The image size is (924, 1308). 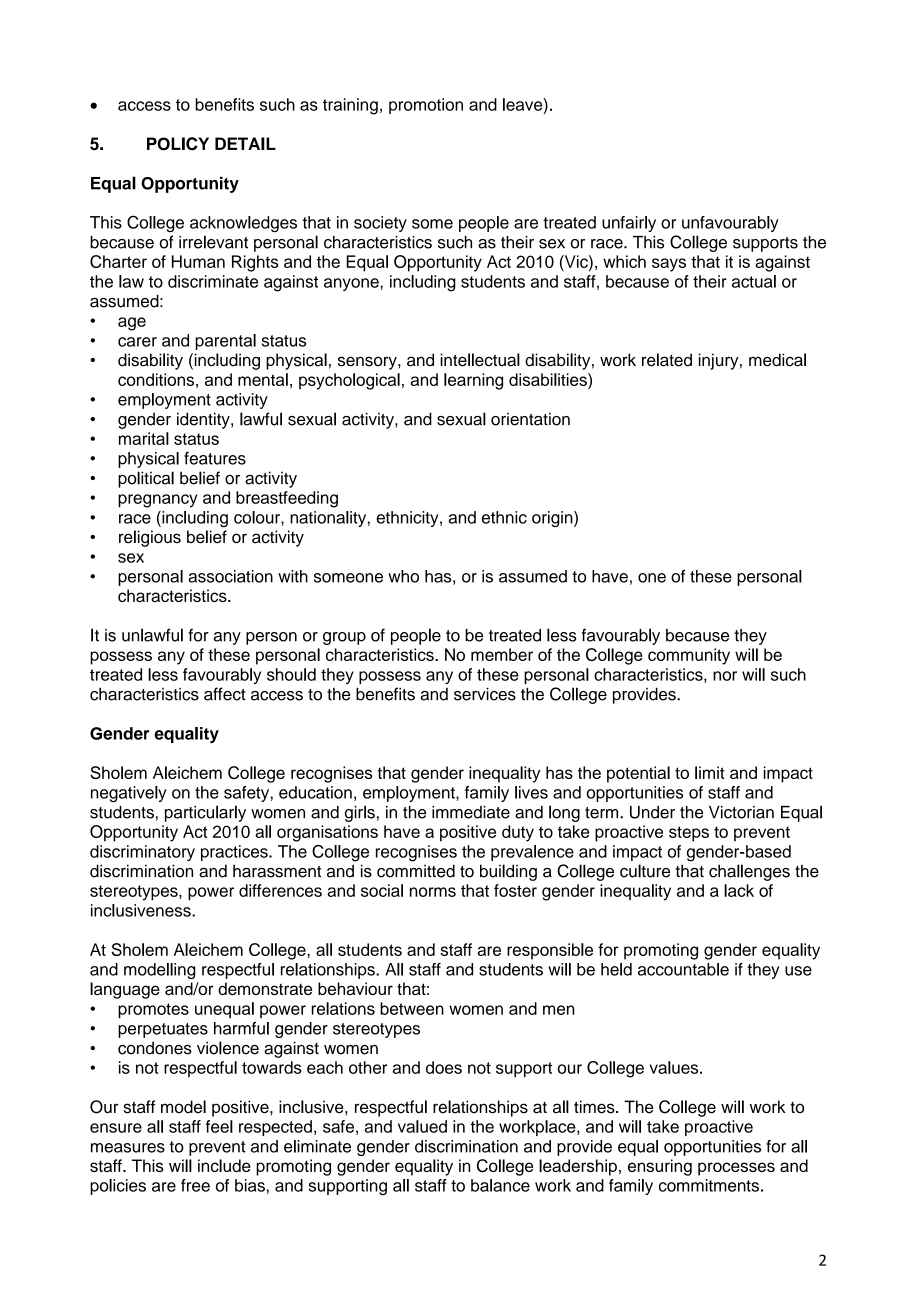 What do you see at coordinates (502, 654) in the document?
I see `member` at bounding box center [502, 654].
